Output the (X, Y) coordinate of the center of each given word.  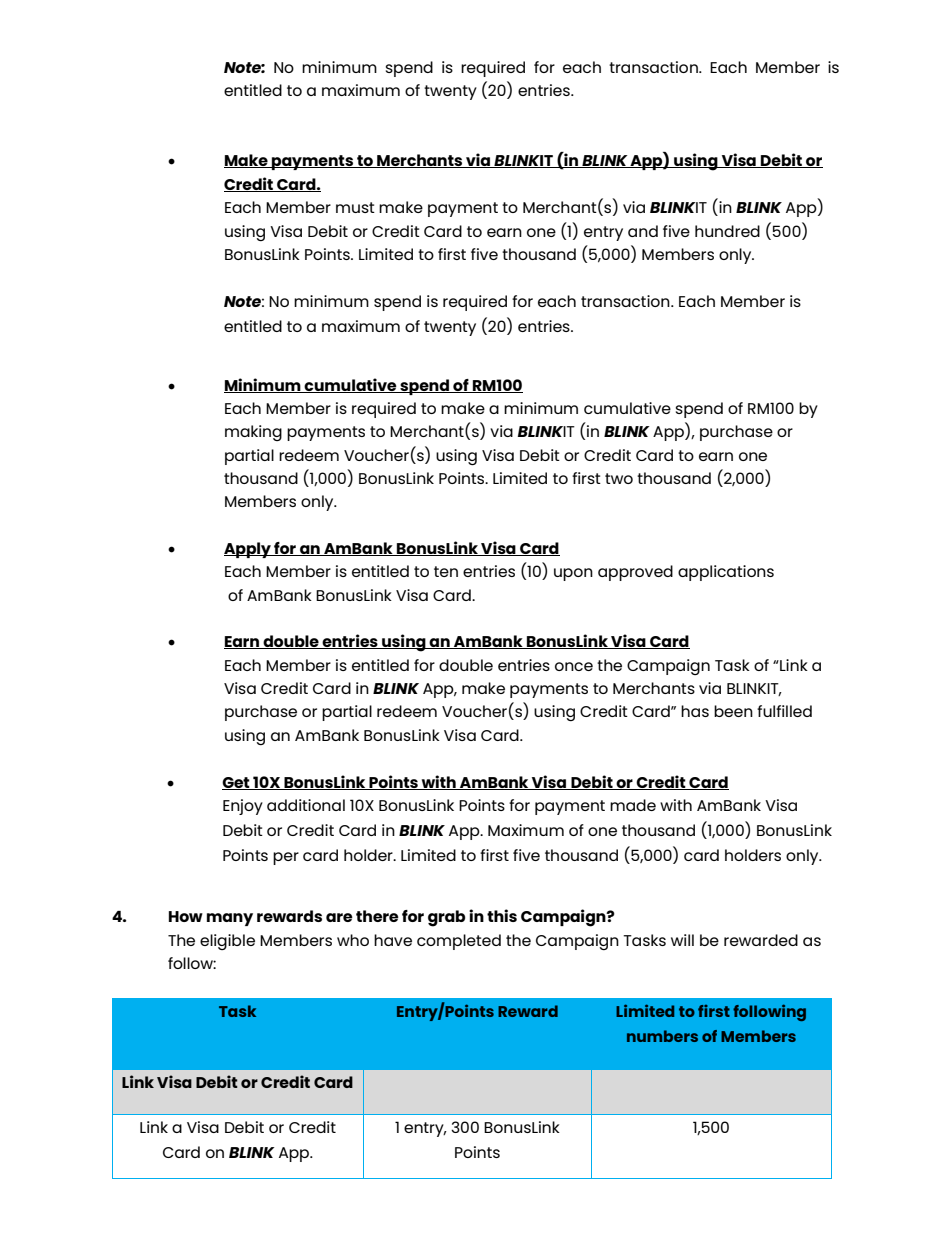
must (355, 207)
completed (459, 942)
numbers (662, 1036)
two (619, 478)
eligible (227, 942)
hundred (727, 231)
